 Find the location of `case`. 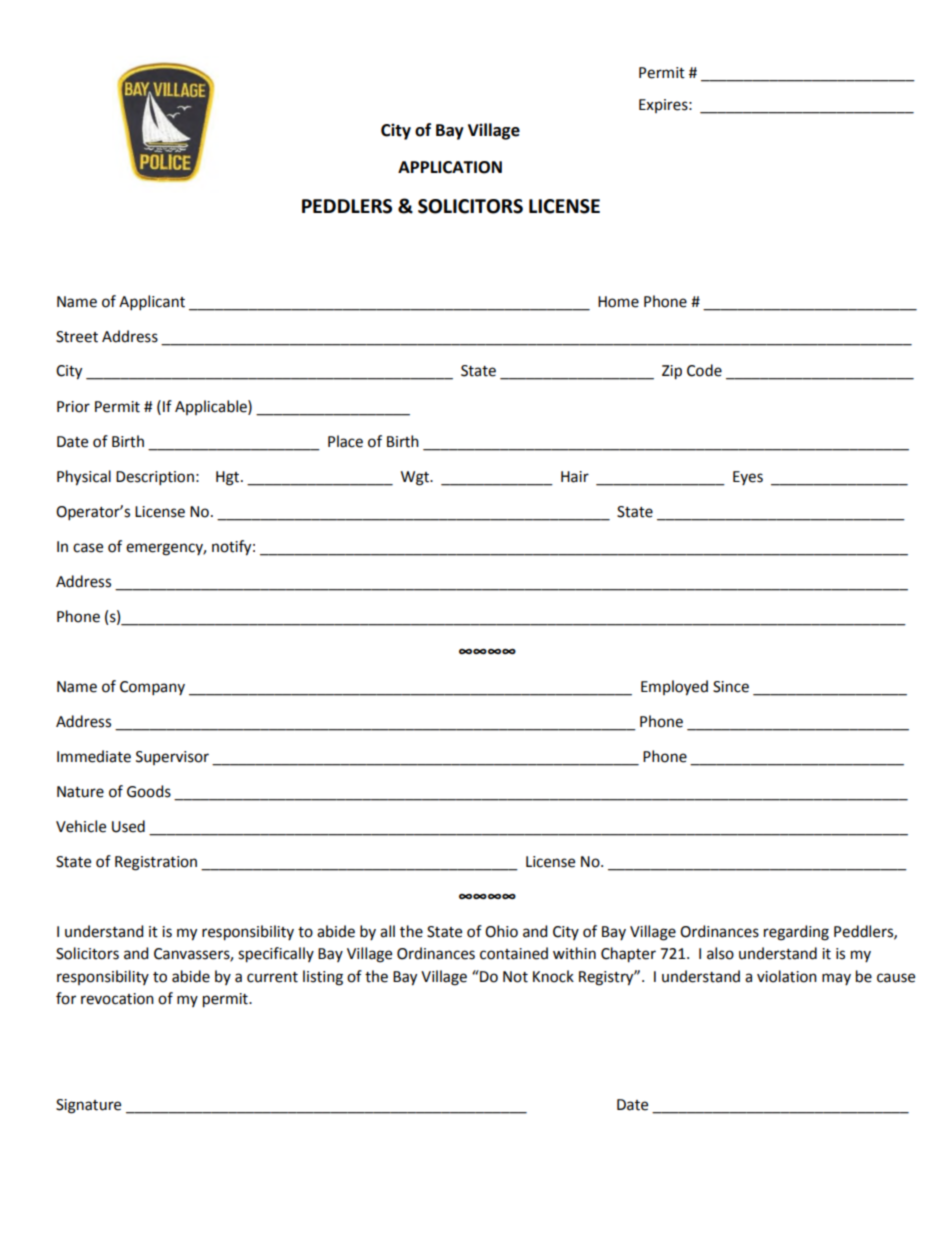

case is located at coordinates (88, 548).
